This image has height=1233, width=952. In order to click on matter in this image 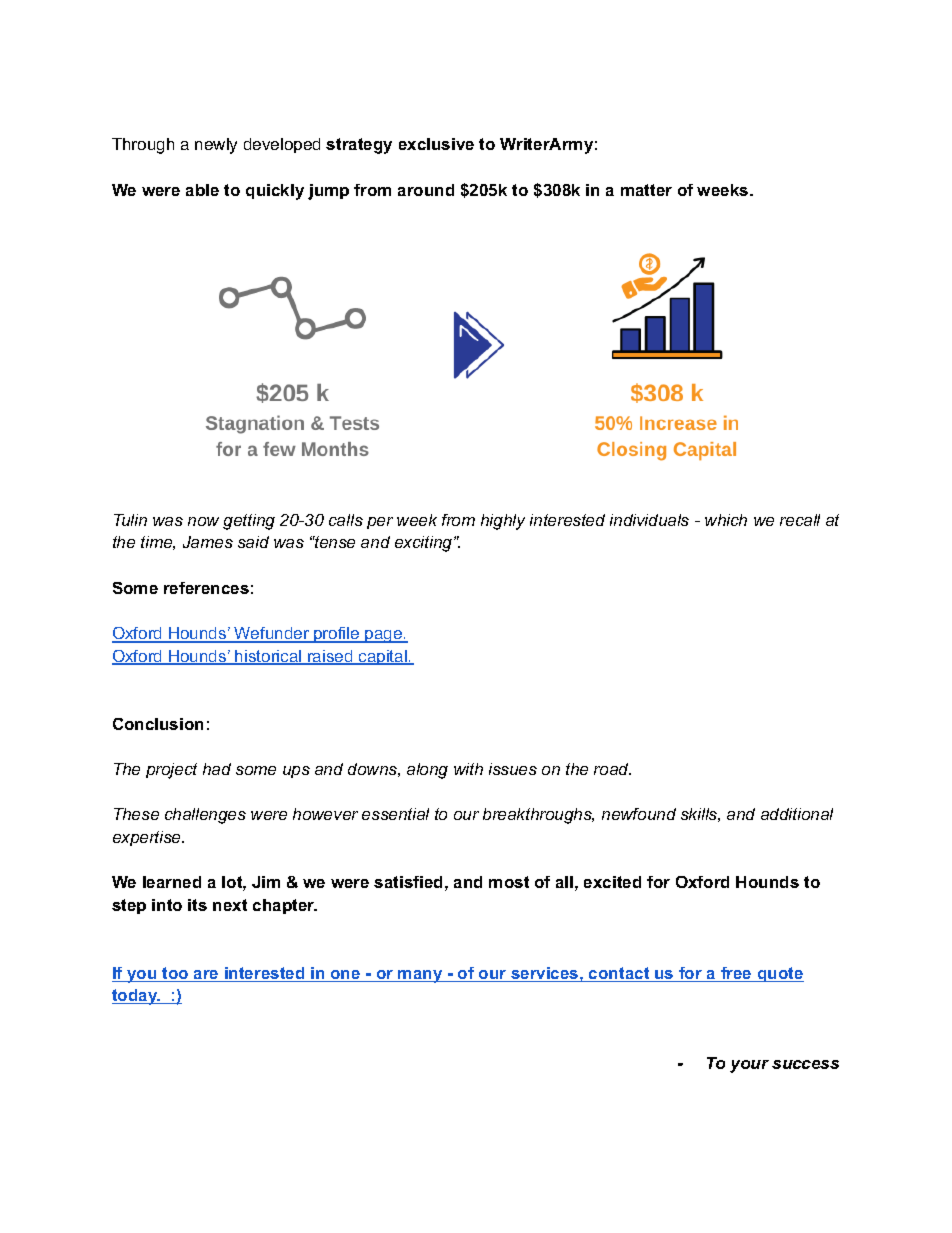, I will do `click(646, 190)`.
